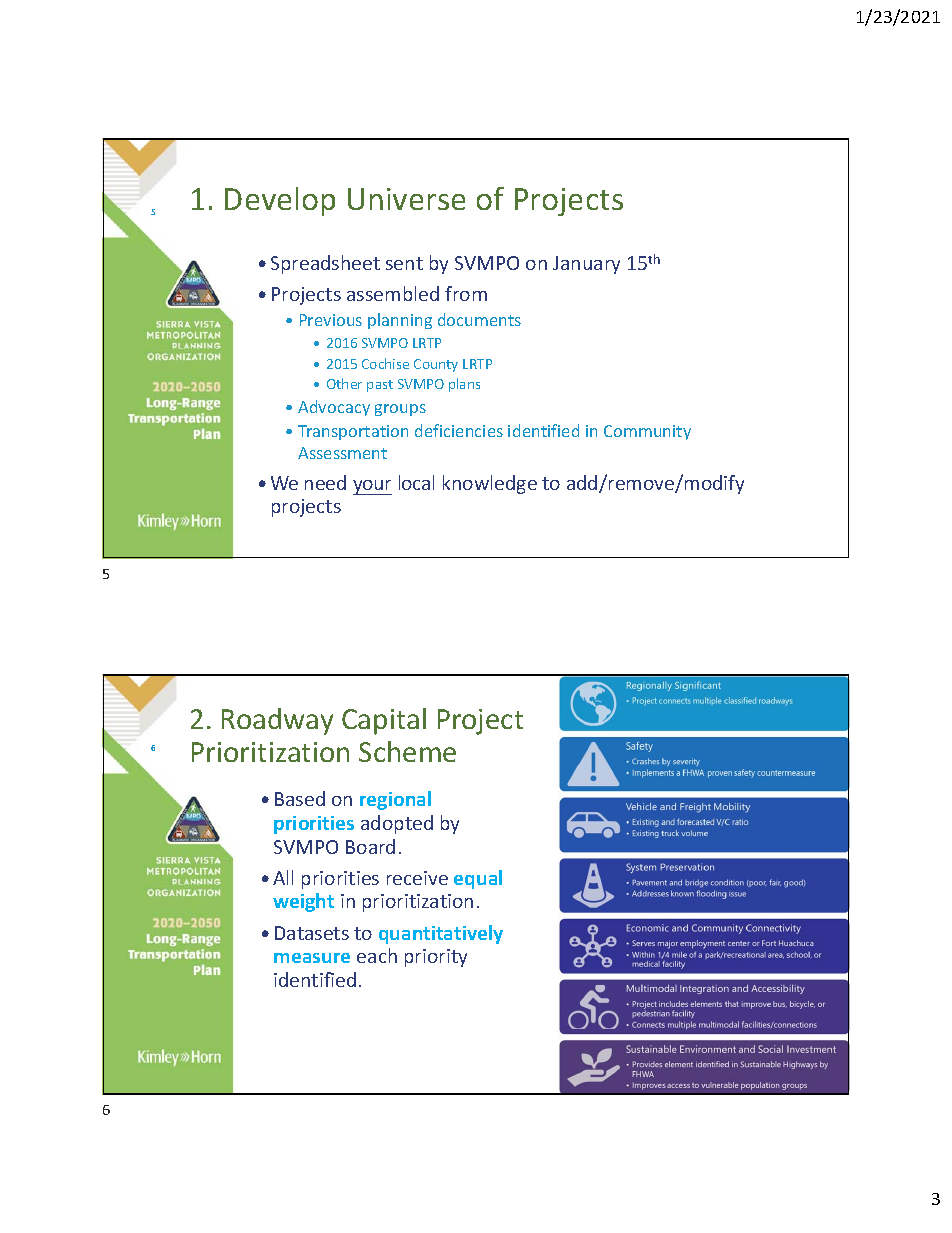 Image resolution: width=952 pixels, height=1233 pixels. Describe the element at coordinates (312, 933) in the screenshot. I see `Datasets` at that location.
